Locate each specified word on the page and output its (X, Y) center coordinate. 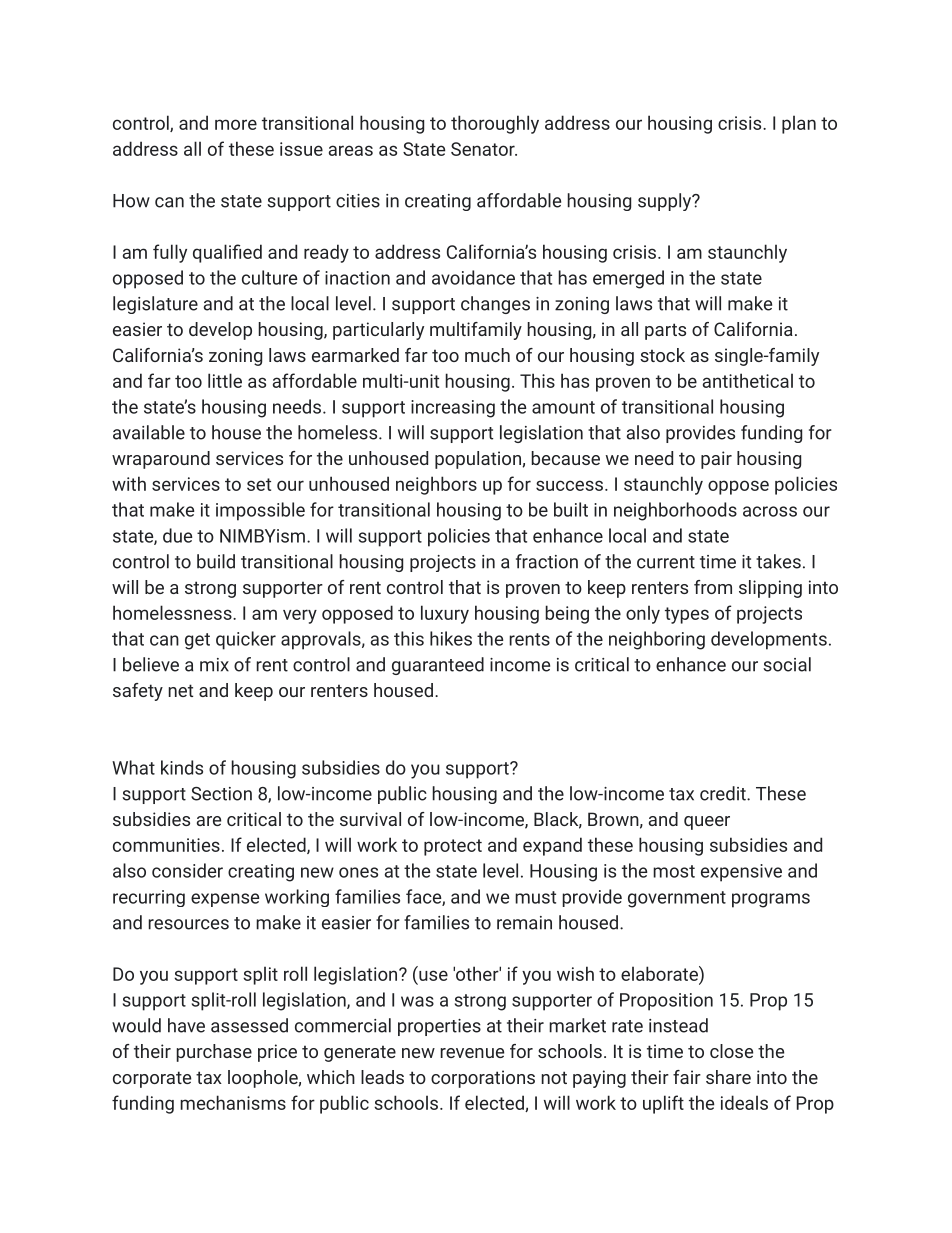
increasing (453, 409)
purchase (214, 1053)
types (687, 615)
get (197, 641)
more (236, 124)
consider (187, 870)
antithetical (748, 380)
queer (707, 823)
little (225, 380)
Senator (484, 149)
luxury (445, 614)
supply (665, 202)
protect (453, 847)
